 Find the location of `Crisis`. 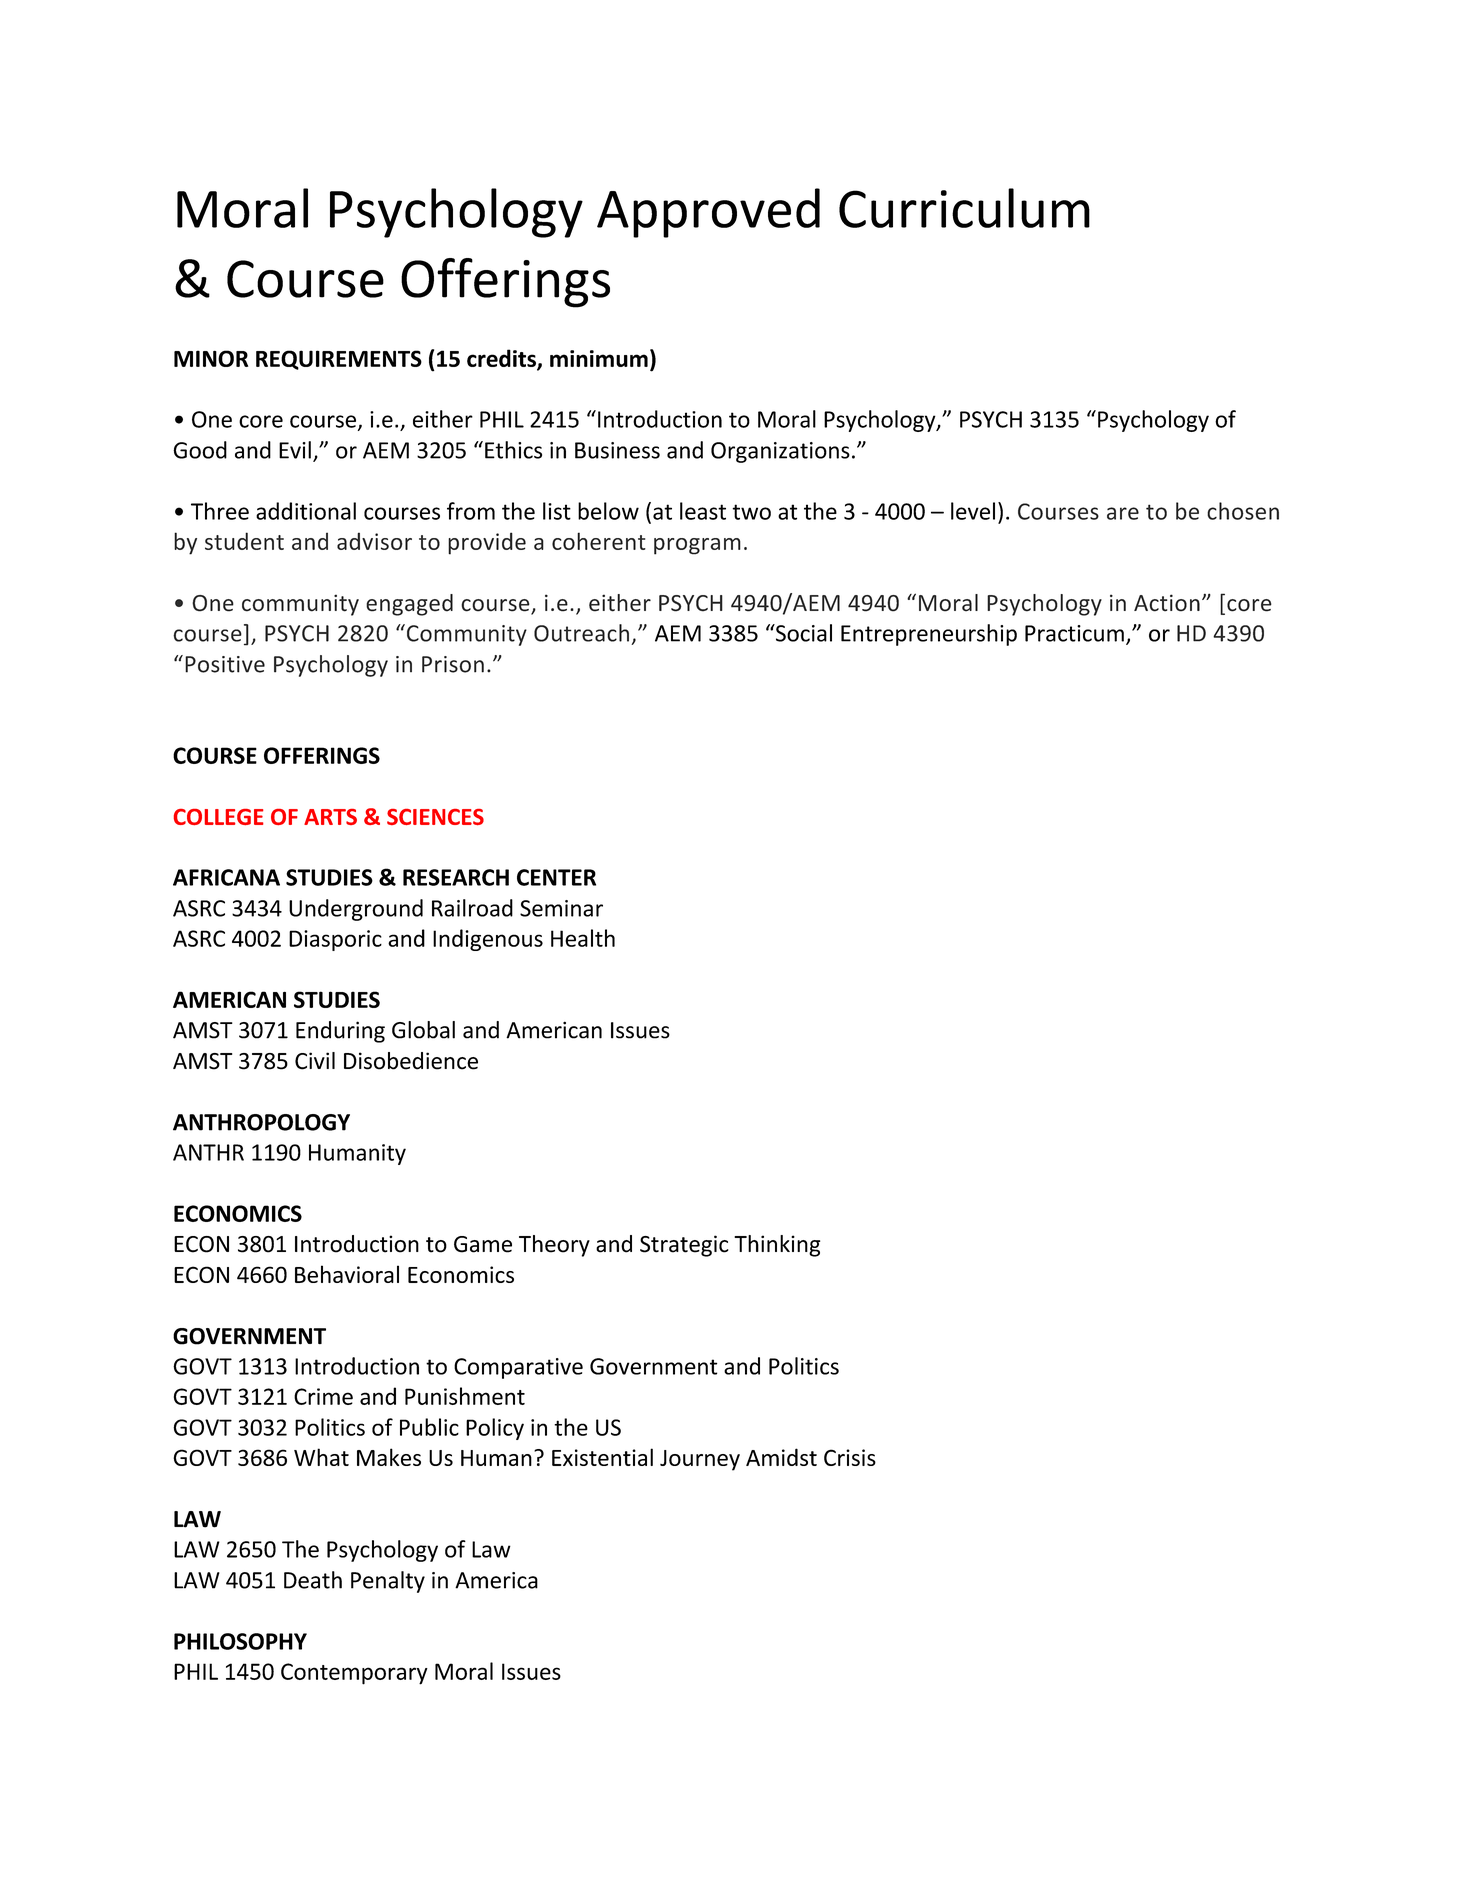

Crisis is located at coordinates (850, 1457).
